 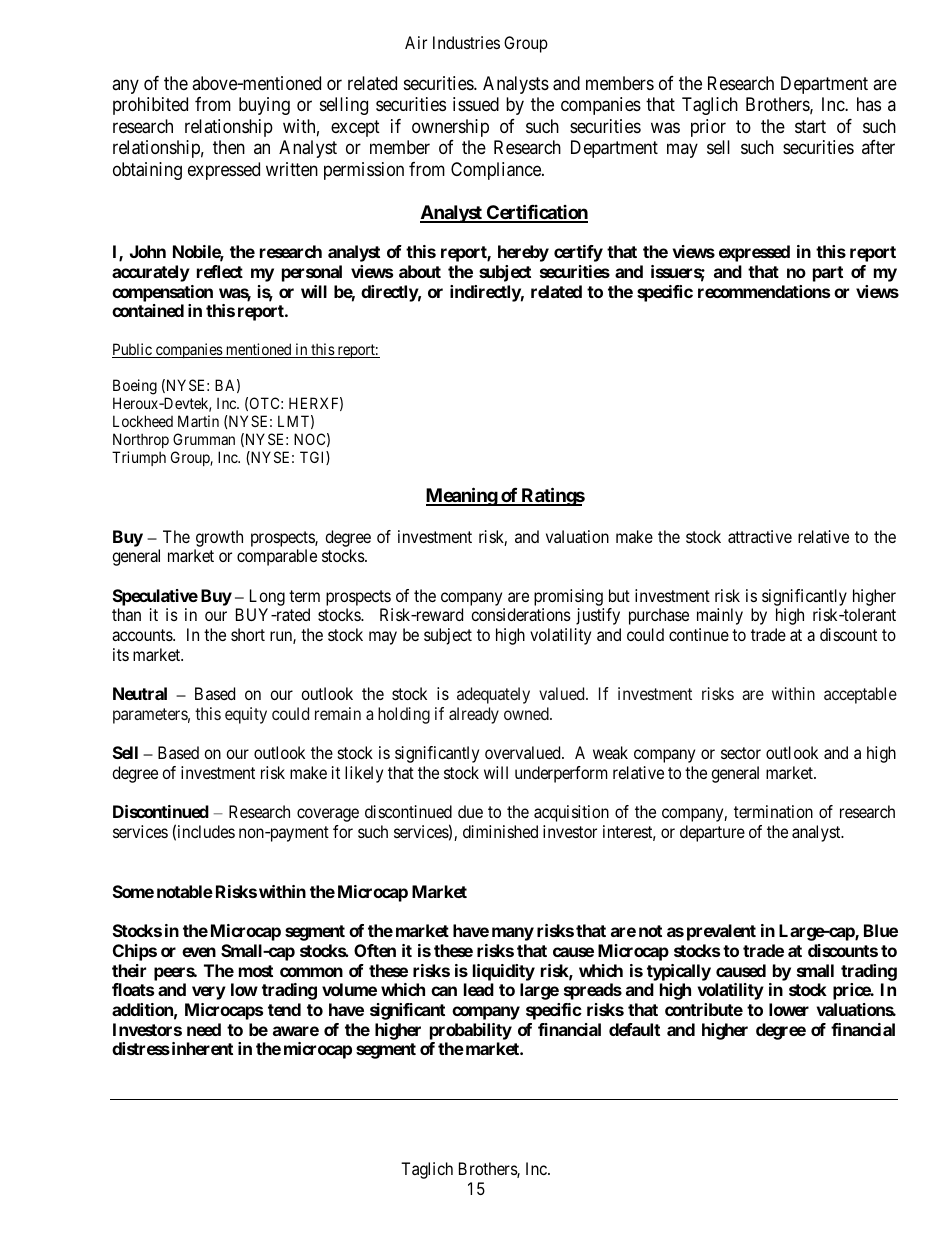 What do you see at coordinates (569, 599) in the screenshot?
I see `promising` at bounding box center [569, 599].
